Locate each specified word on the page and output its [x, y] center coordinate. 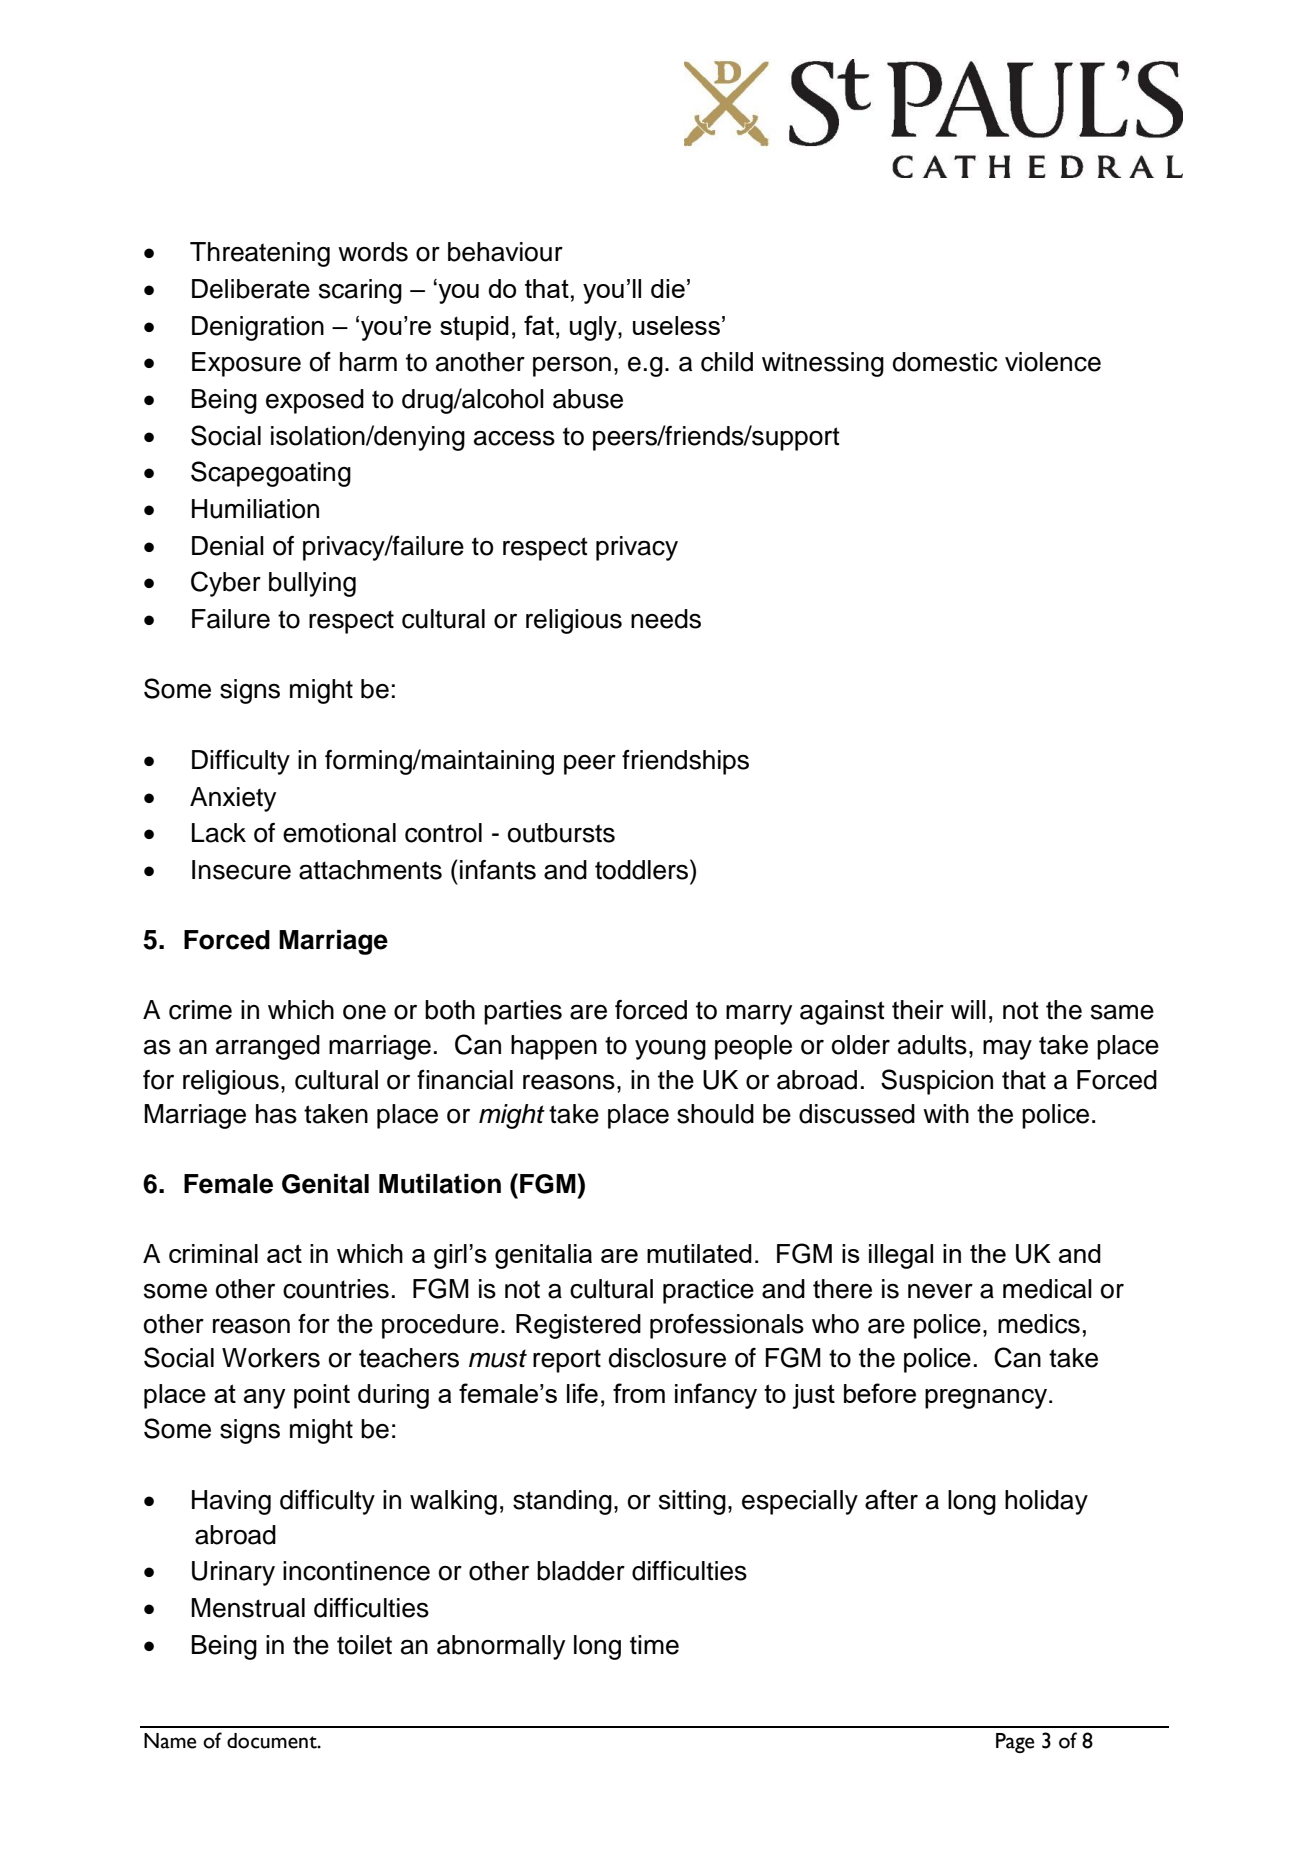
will [968, 1009]
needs [666, 619]
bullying [312, 584]
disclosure [667, 1358]
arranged [268, 1047]
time [654, 1645]
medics [1039, 1324]
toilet [364, 1645]
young [670, 1050]
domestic [945, 362]
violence [1053, 362]
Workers [271, 1358]
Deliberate [251, 289]
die [668, 288]
